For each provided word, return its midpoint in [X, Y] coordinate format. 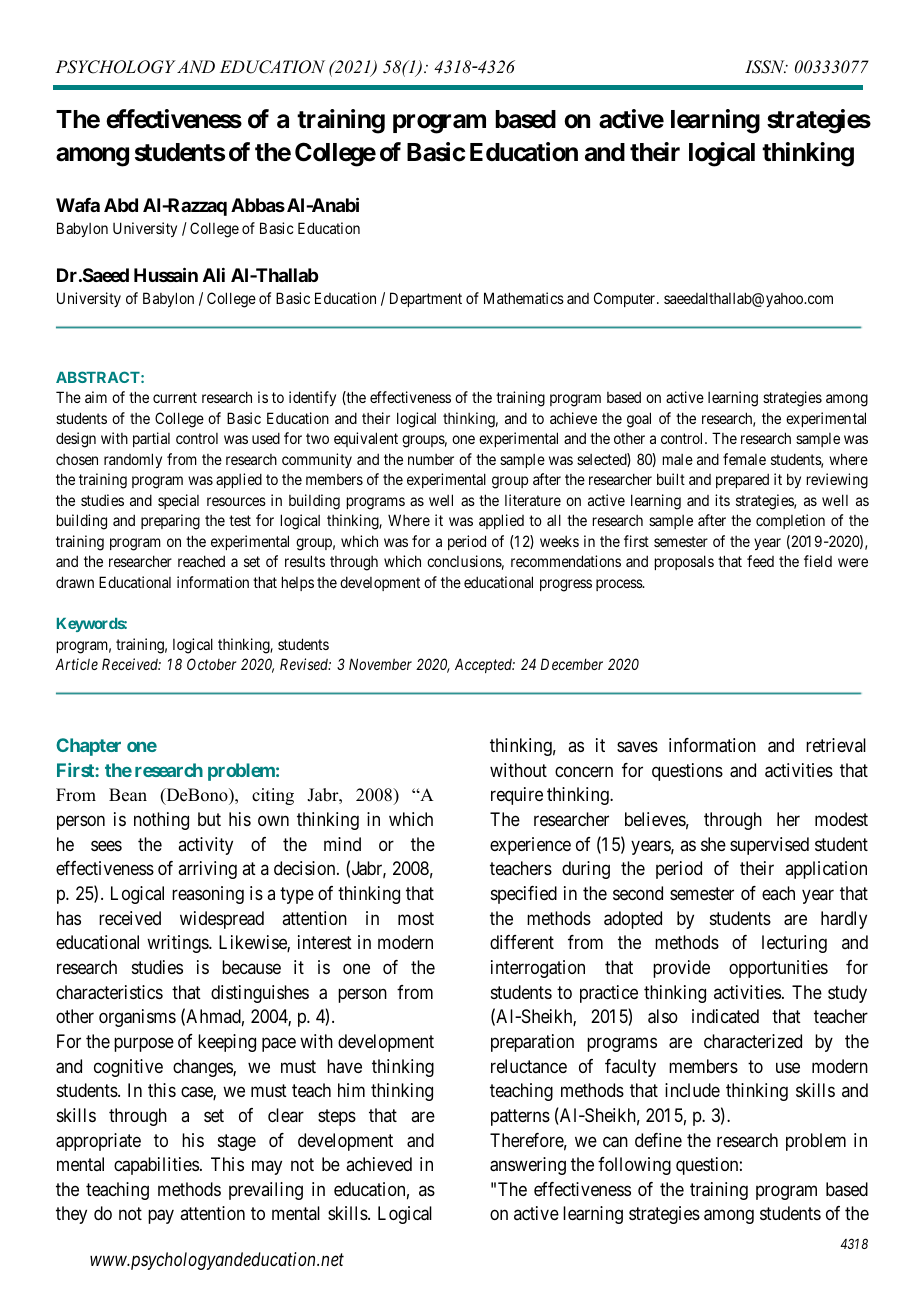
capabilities [156, 1166]
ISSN [766, 67]
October [211, 664]
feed [760, 561]
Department [426, 299]
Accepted [485, 665]
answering [528, 1166]
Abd [121, 205]
